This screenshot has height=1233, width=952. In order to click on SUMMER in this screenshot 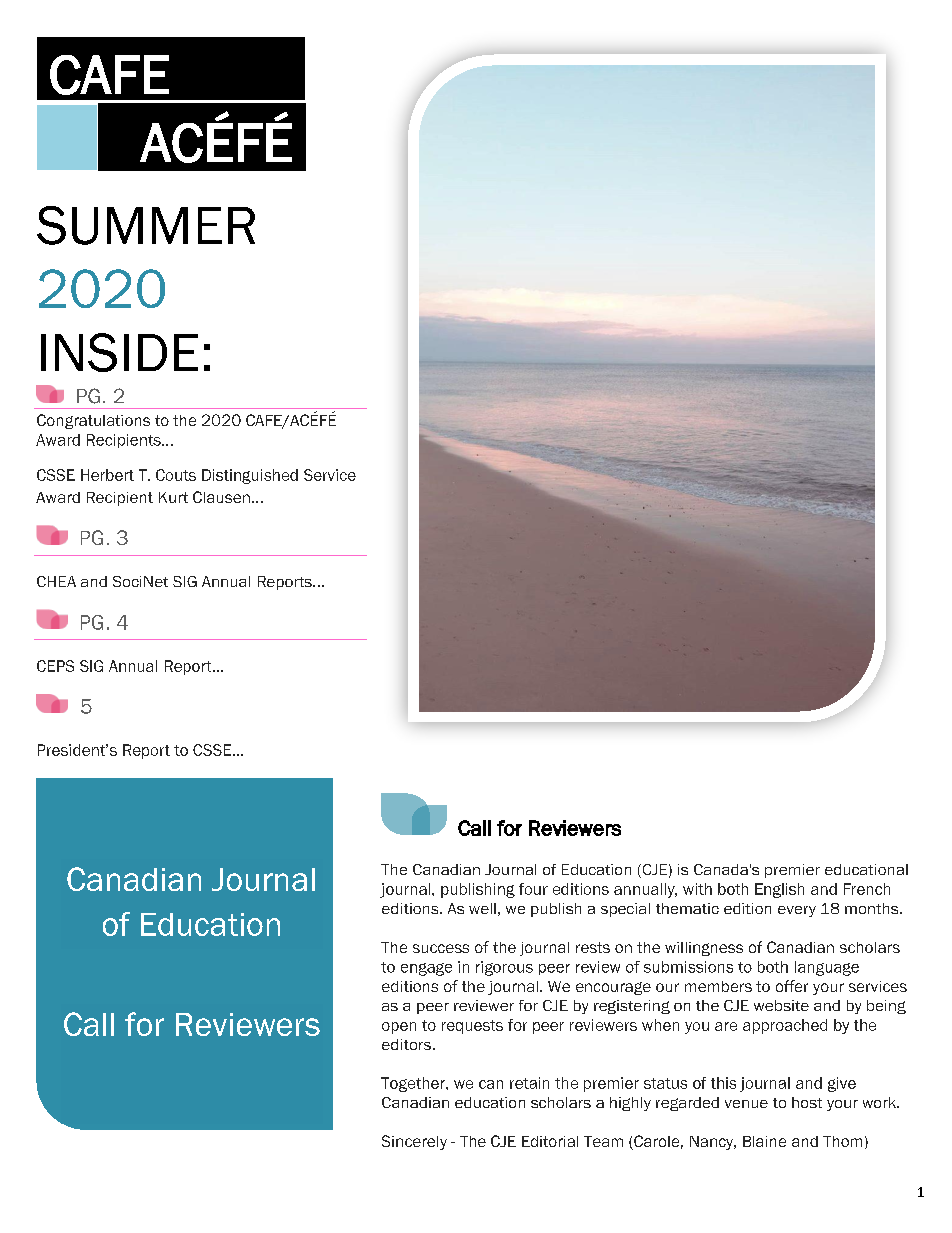, I will do `click(146, 225)`.
